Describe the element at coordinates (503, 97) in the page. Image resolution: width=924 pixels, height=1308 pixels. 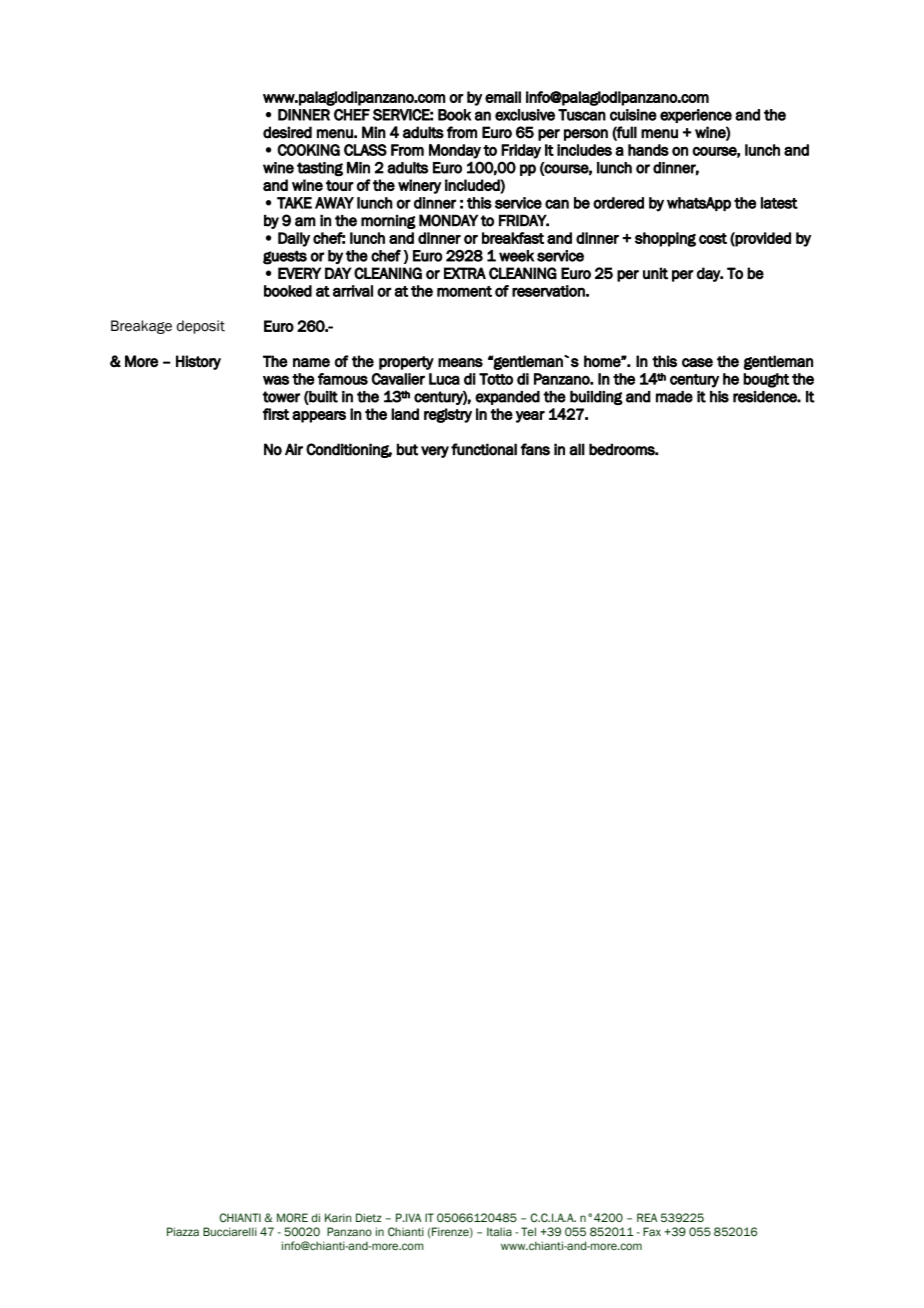
I see `email` at that location.
